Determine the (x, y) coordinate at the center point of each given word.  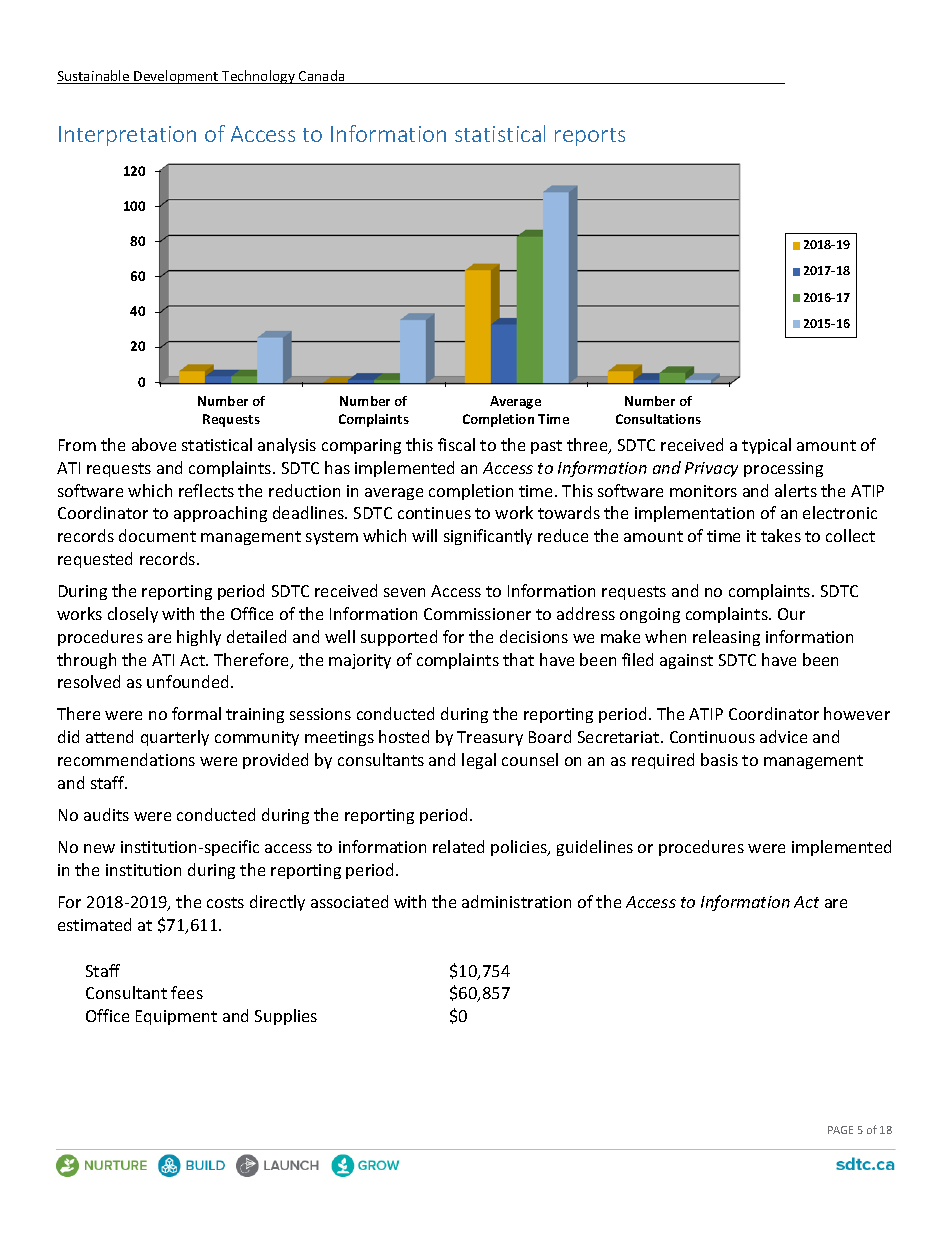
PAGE (840, 1130)
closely (133, 615)
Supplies (286, 1017)
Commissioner (477, 614)
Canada (322, 77)
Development (176, 77)
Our (791, 614)
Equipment (176, 1017)
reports (590, 137)
